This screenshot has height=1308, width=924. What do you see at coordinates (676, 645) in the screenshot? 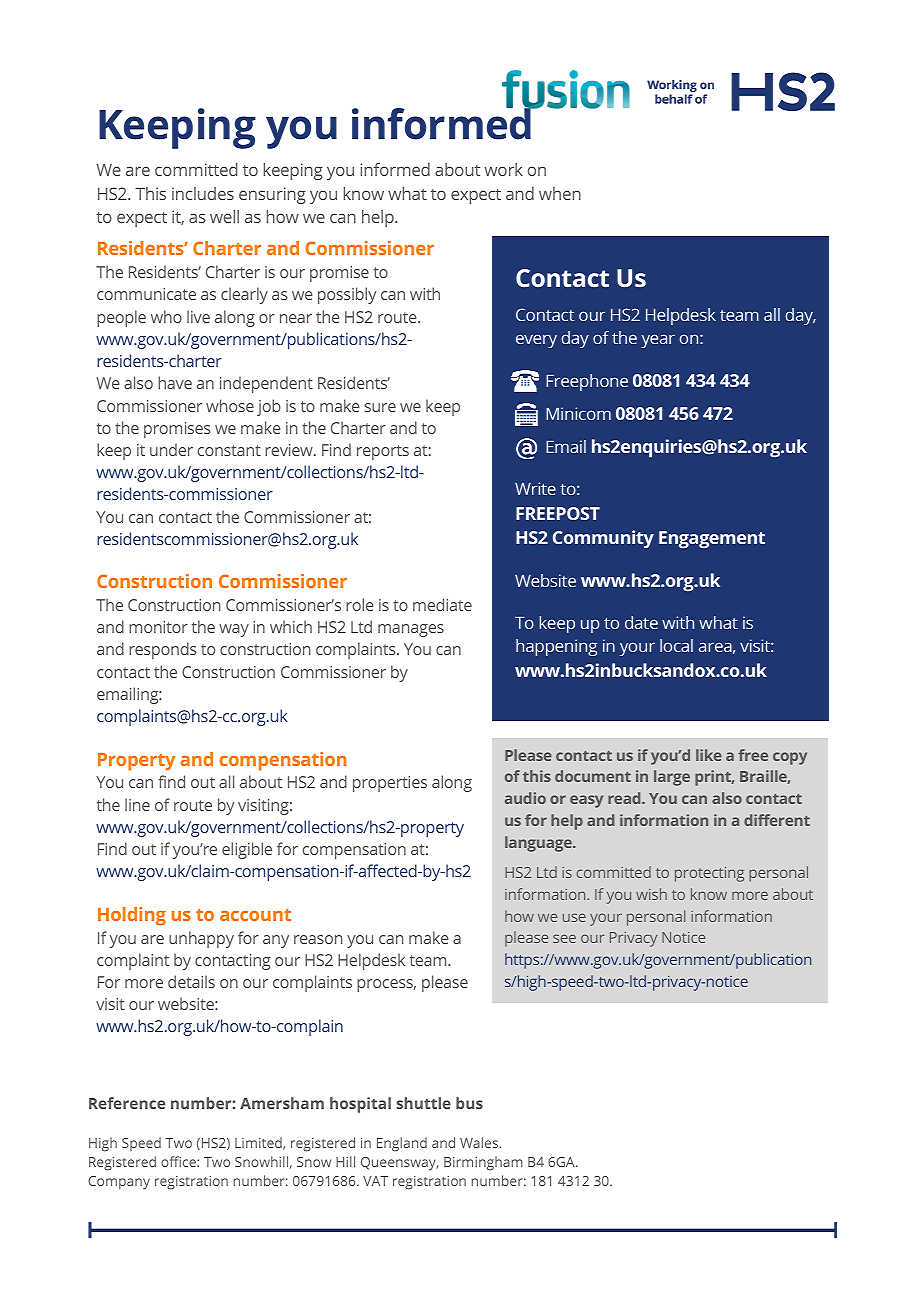
I see `local` at bounding box center [676, 645].
